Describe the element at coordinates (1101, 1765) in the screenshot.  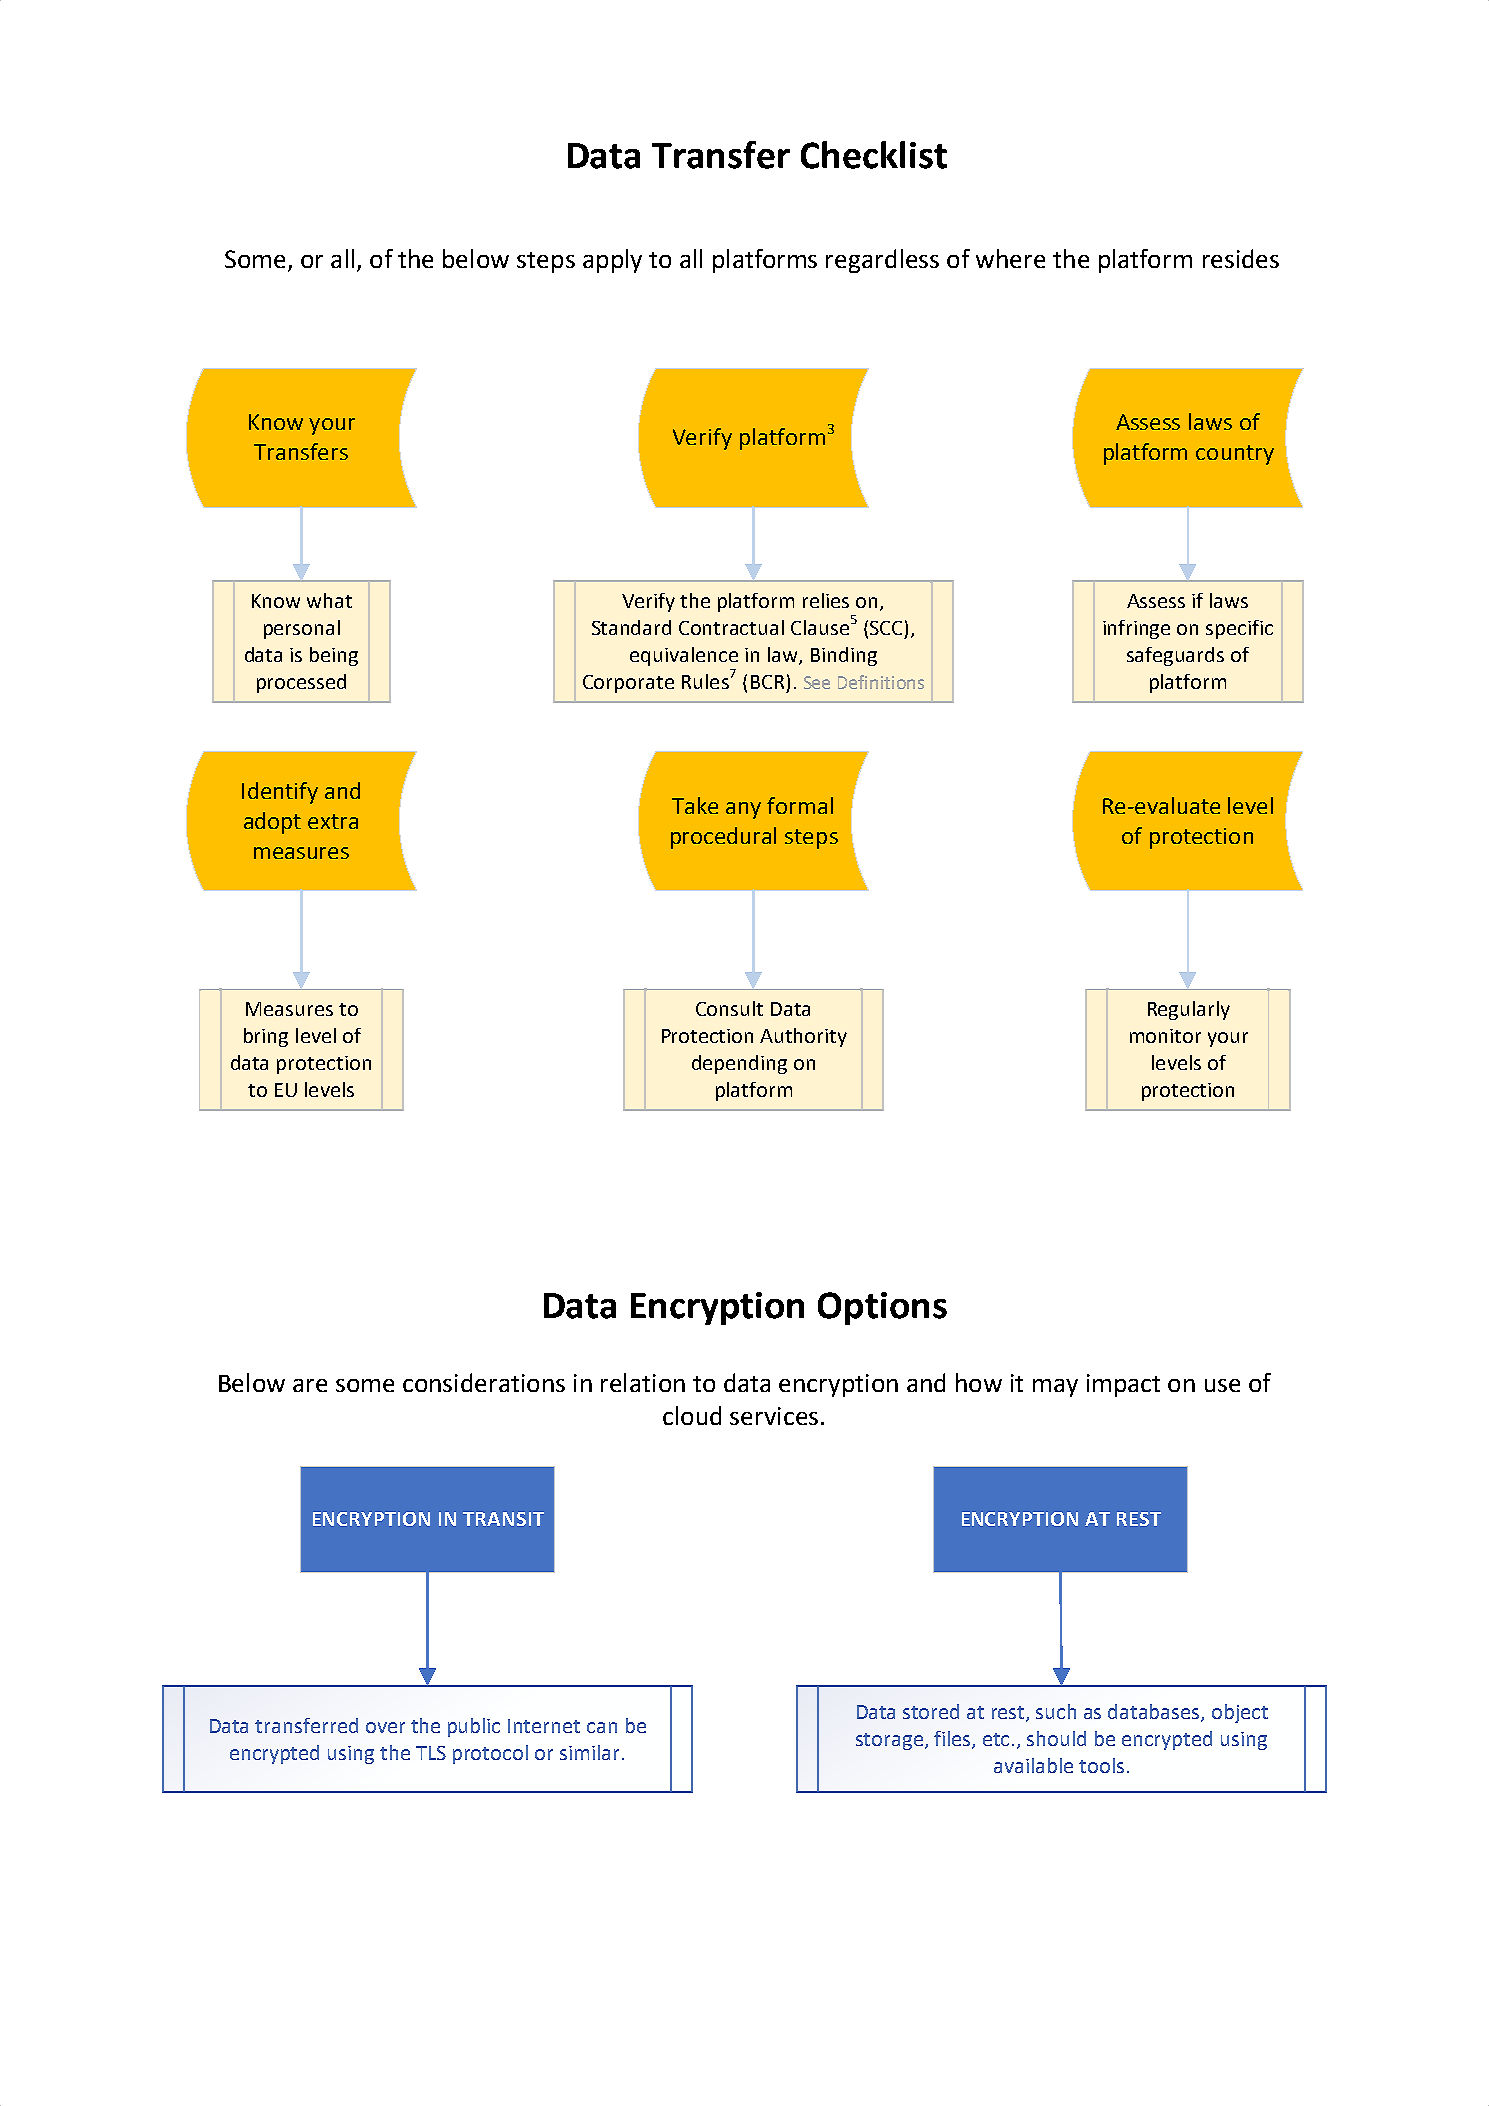
I see `tools` at that location.
